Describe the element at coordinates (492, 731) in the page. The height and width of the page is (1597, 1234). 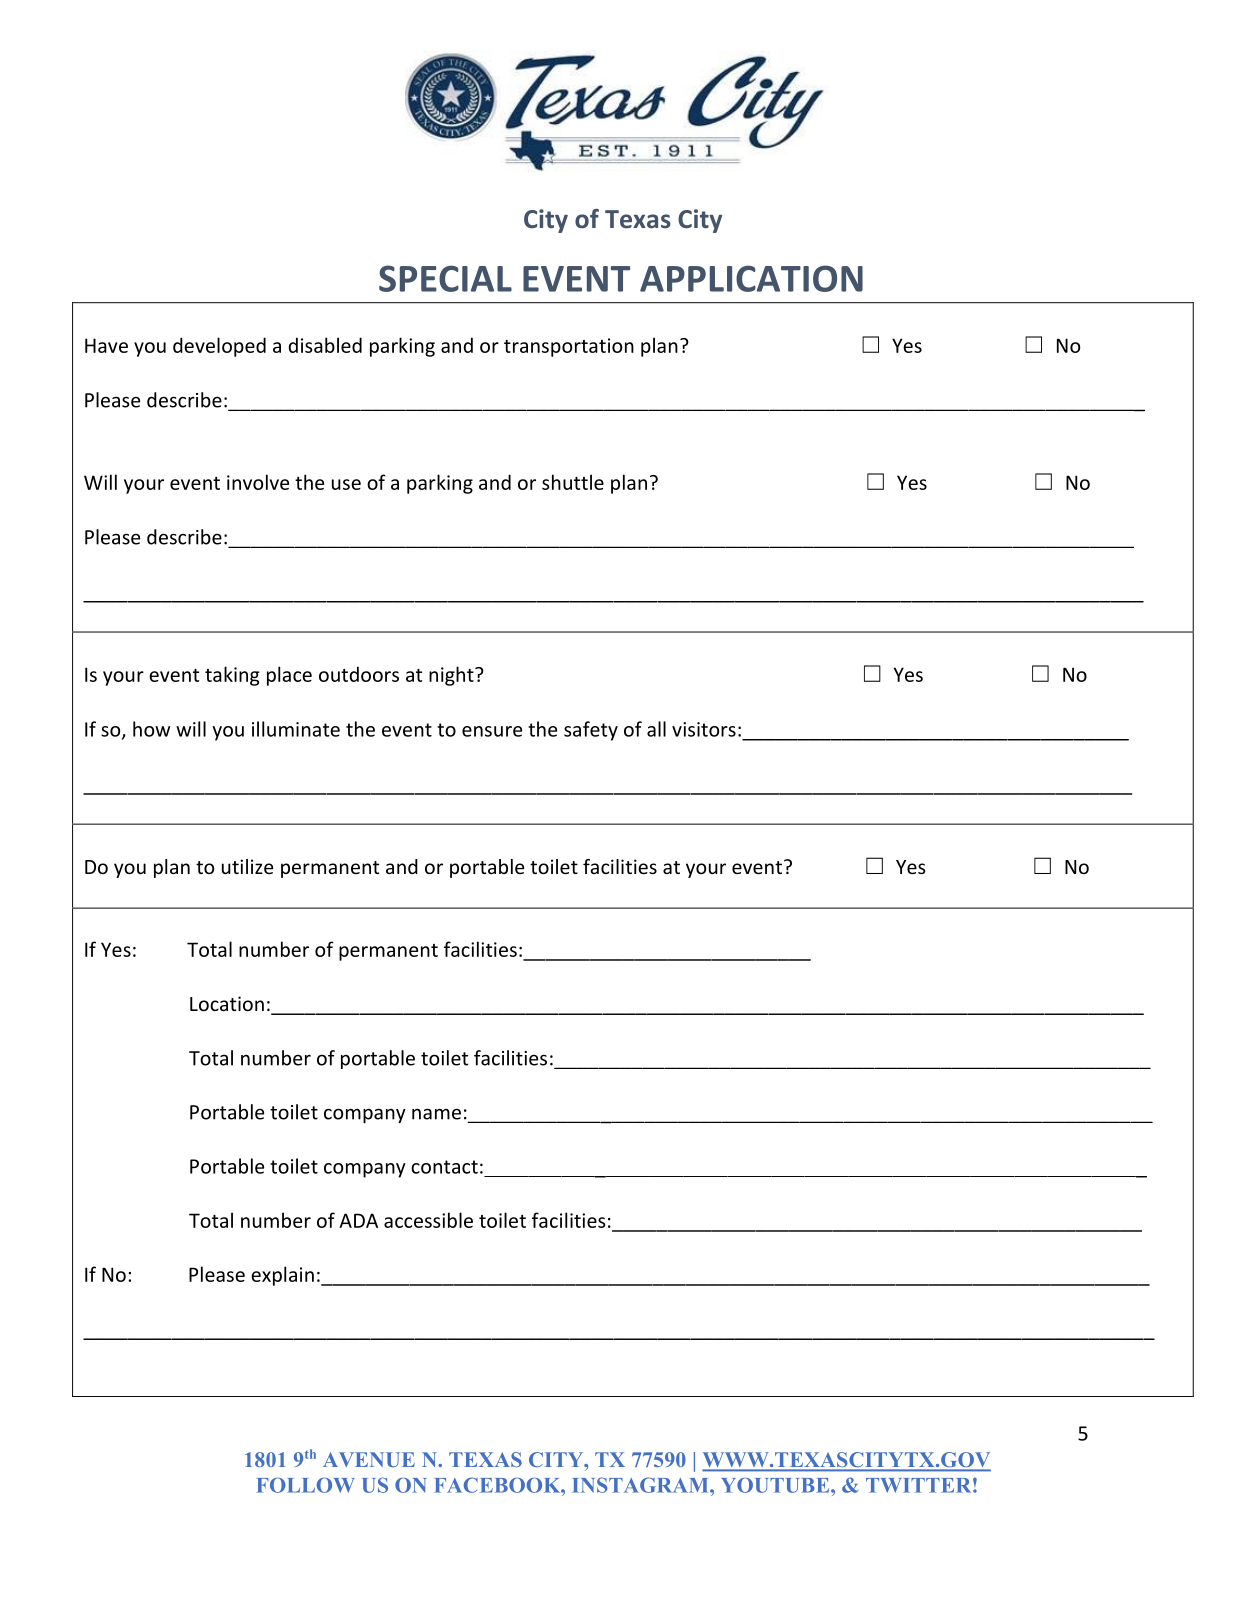
I see `ensure` at that location.
